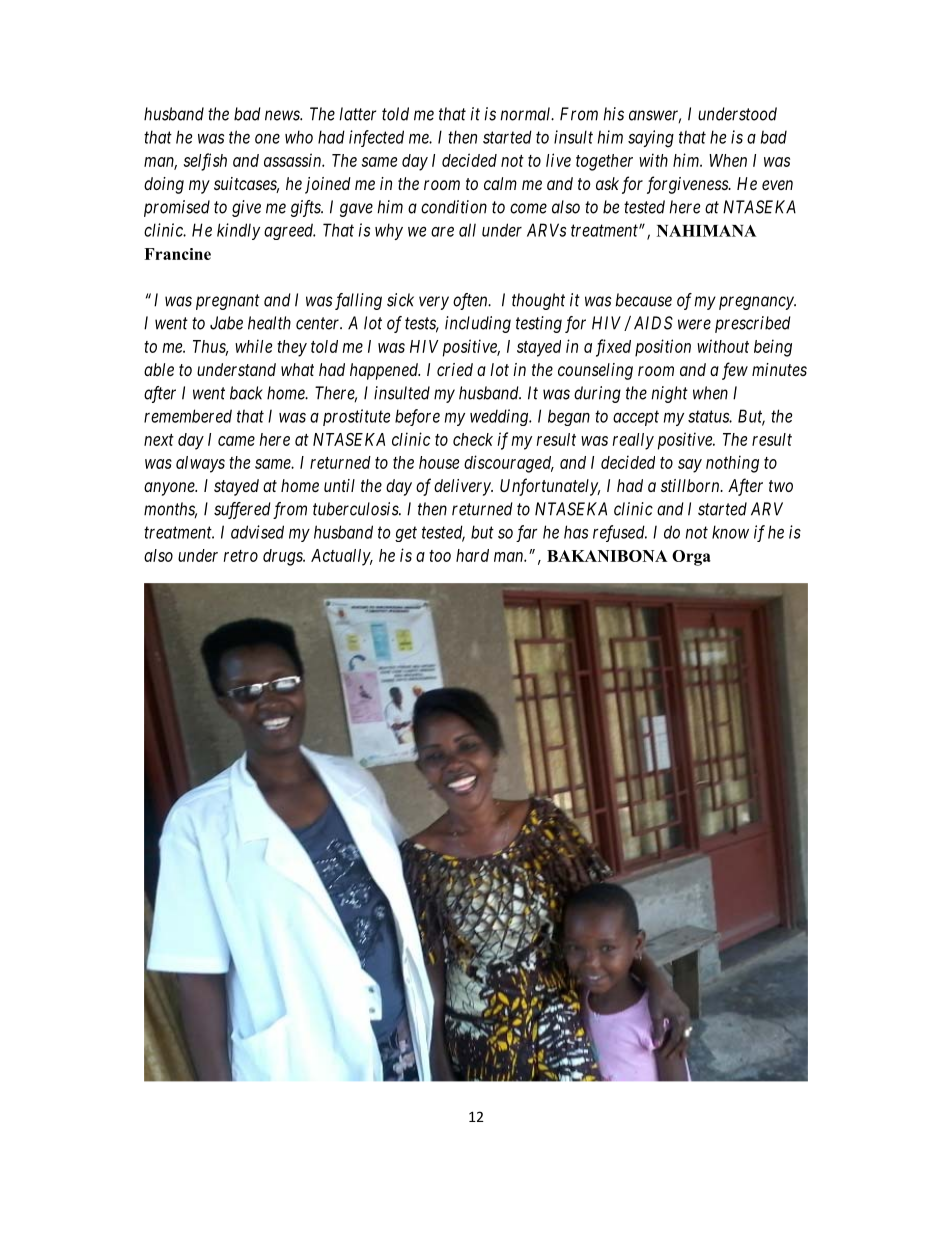 The image size is (952, 1233). I want to click on normal, so click(527, 114).
